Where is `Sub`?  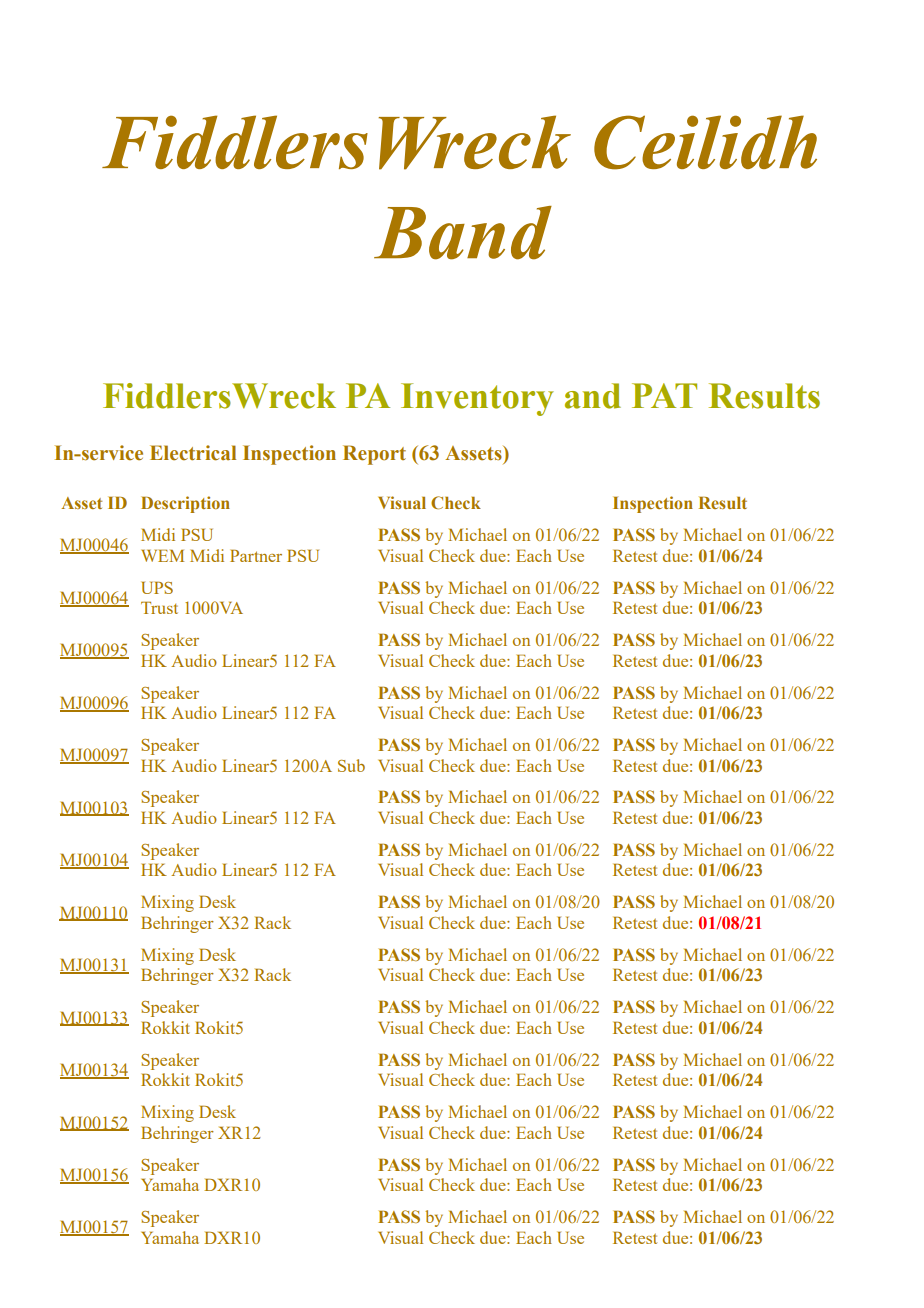 Sub is located at coordinates (351, 765).
